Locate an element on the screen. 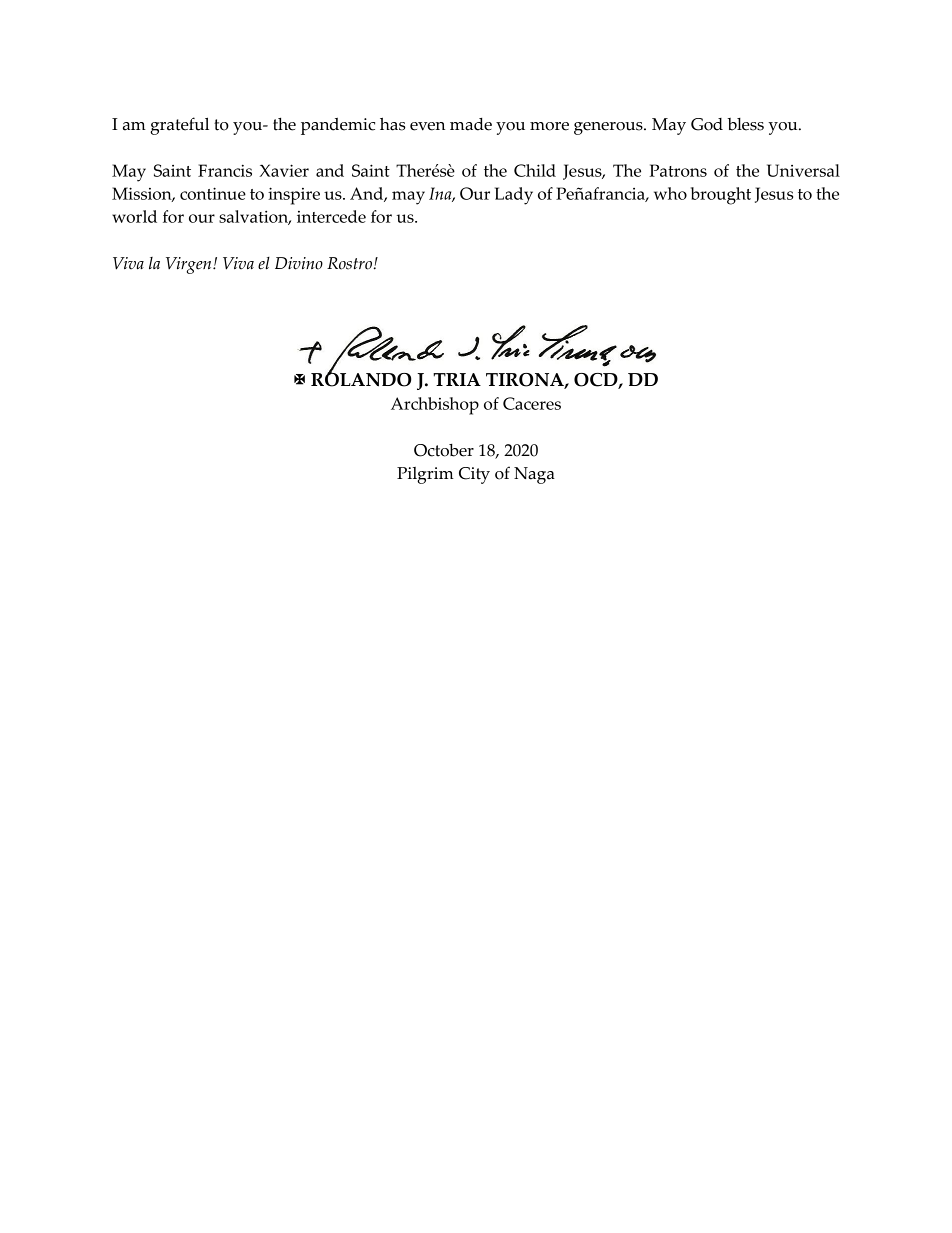 The width and height of the screenshot is (952, 1233). ROLANDO is located at coordinates (361, 378).
